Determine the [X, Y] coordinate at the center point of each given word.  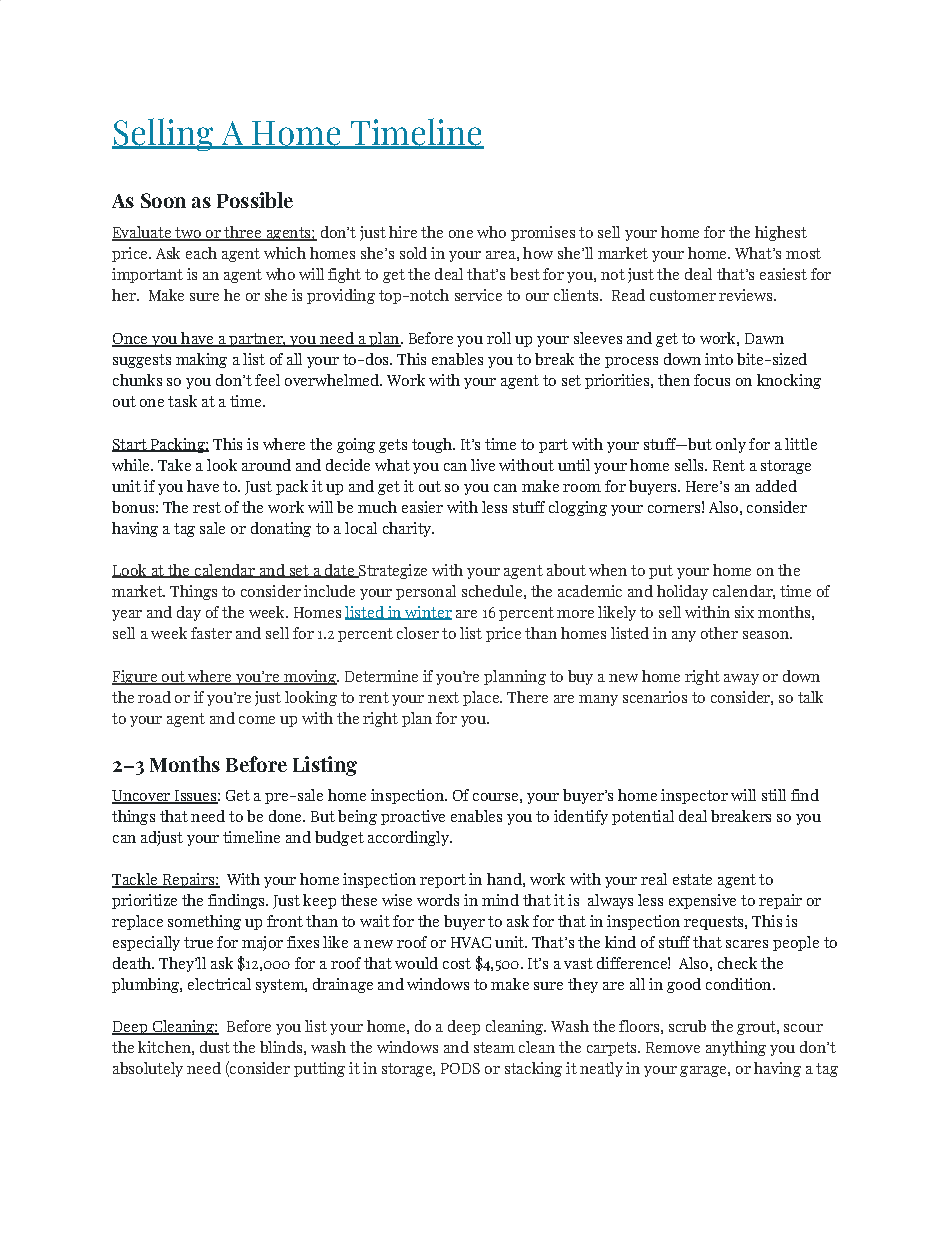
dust [215, 1047]
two [188, 234]
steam [494, 1047]
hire [403, 232]
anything [736, 1048]
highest [781, 233]
